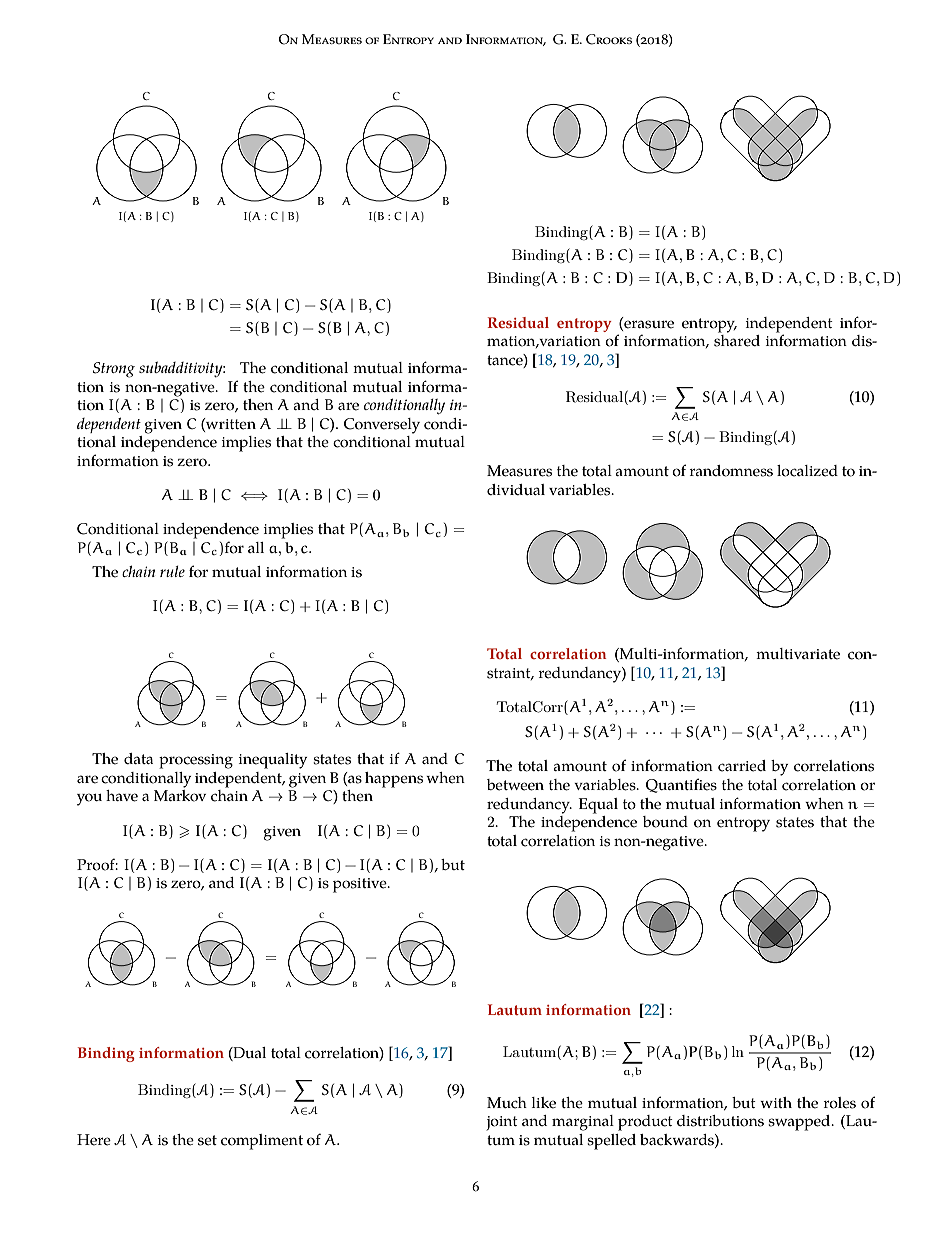  What do you see at coordinates (609, 39) in the screenshot?
I see `Crooks` at bounding box center [609, 39].
